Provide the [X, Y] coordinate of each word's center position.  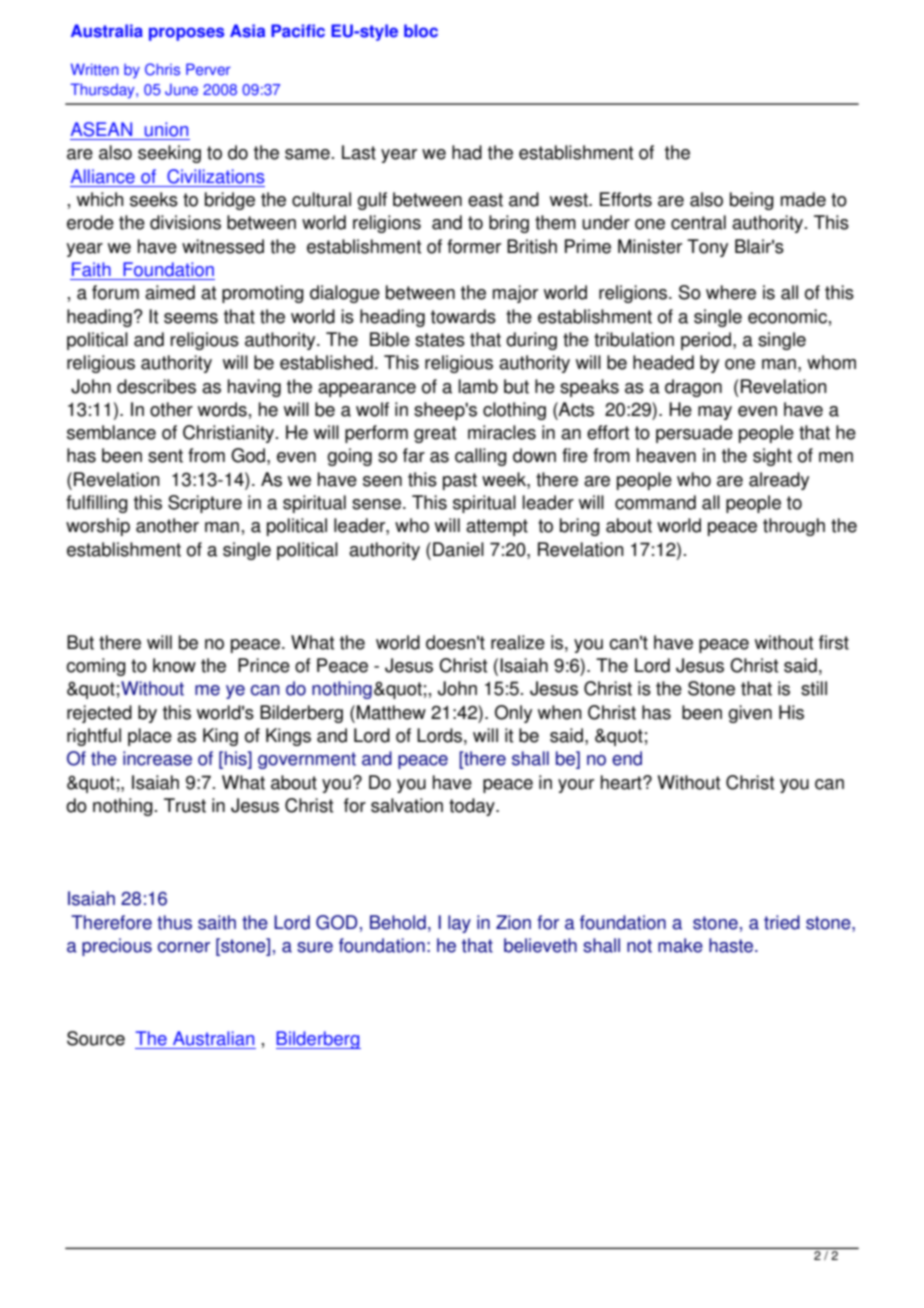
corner [184, 947]
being [752, 201]
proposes [186, 34]
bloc [421, 31]
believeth [540, 945]
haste [732, 945]
